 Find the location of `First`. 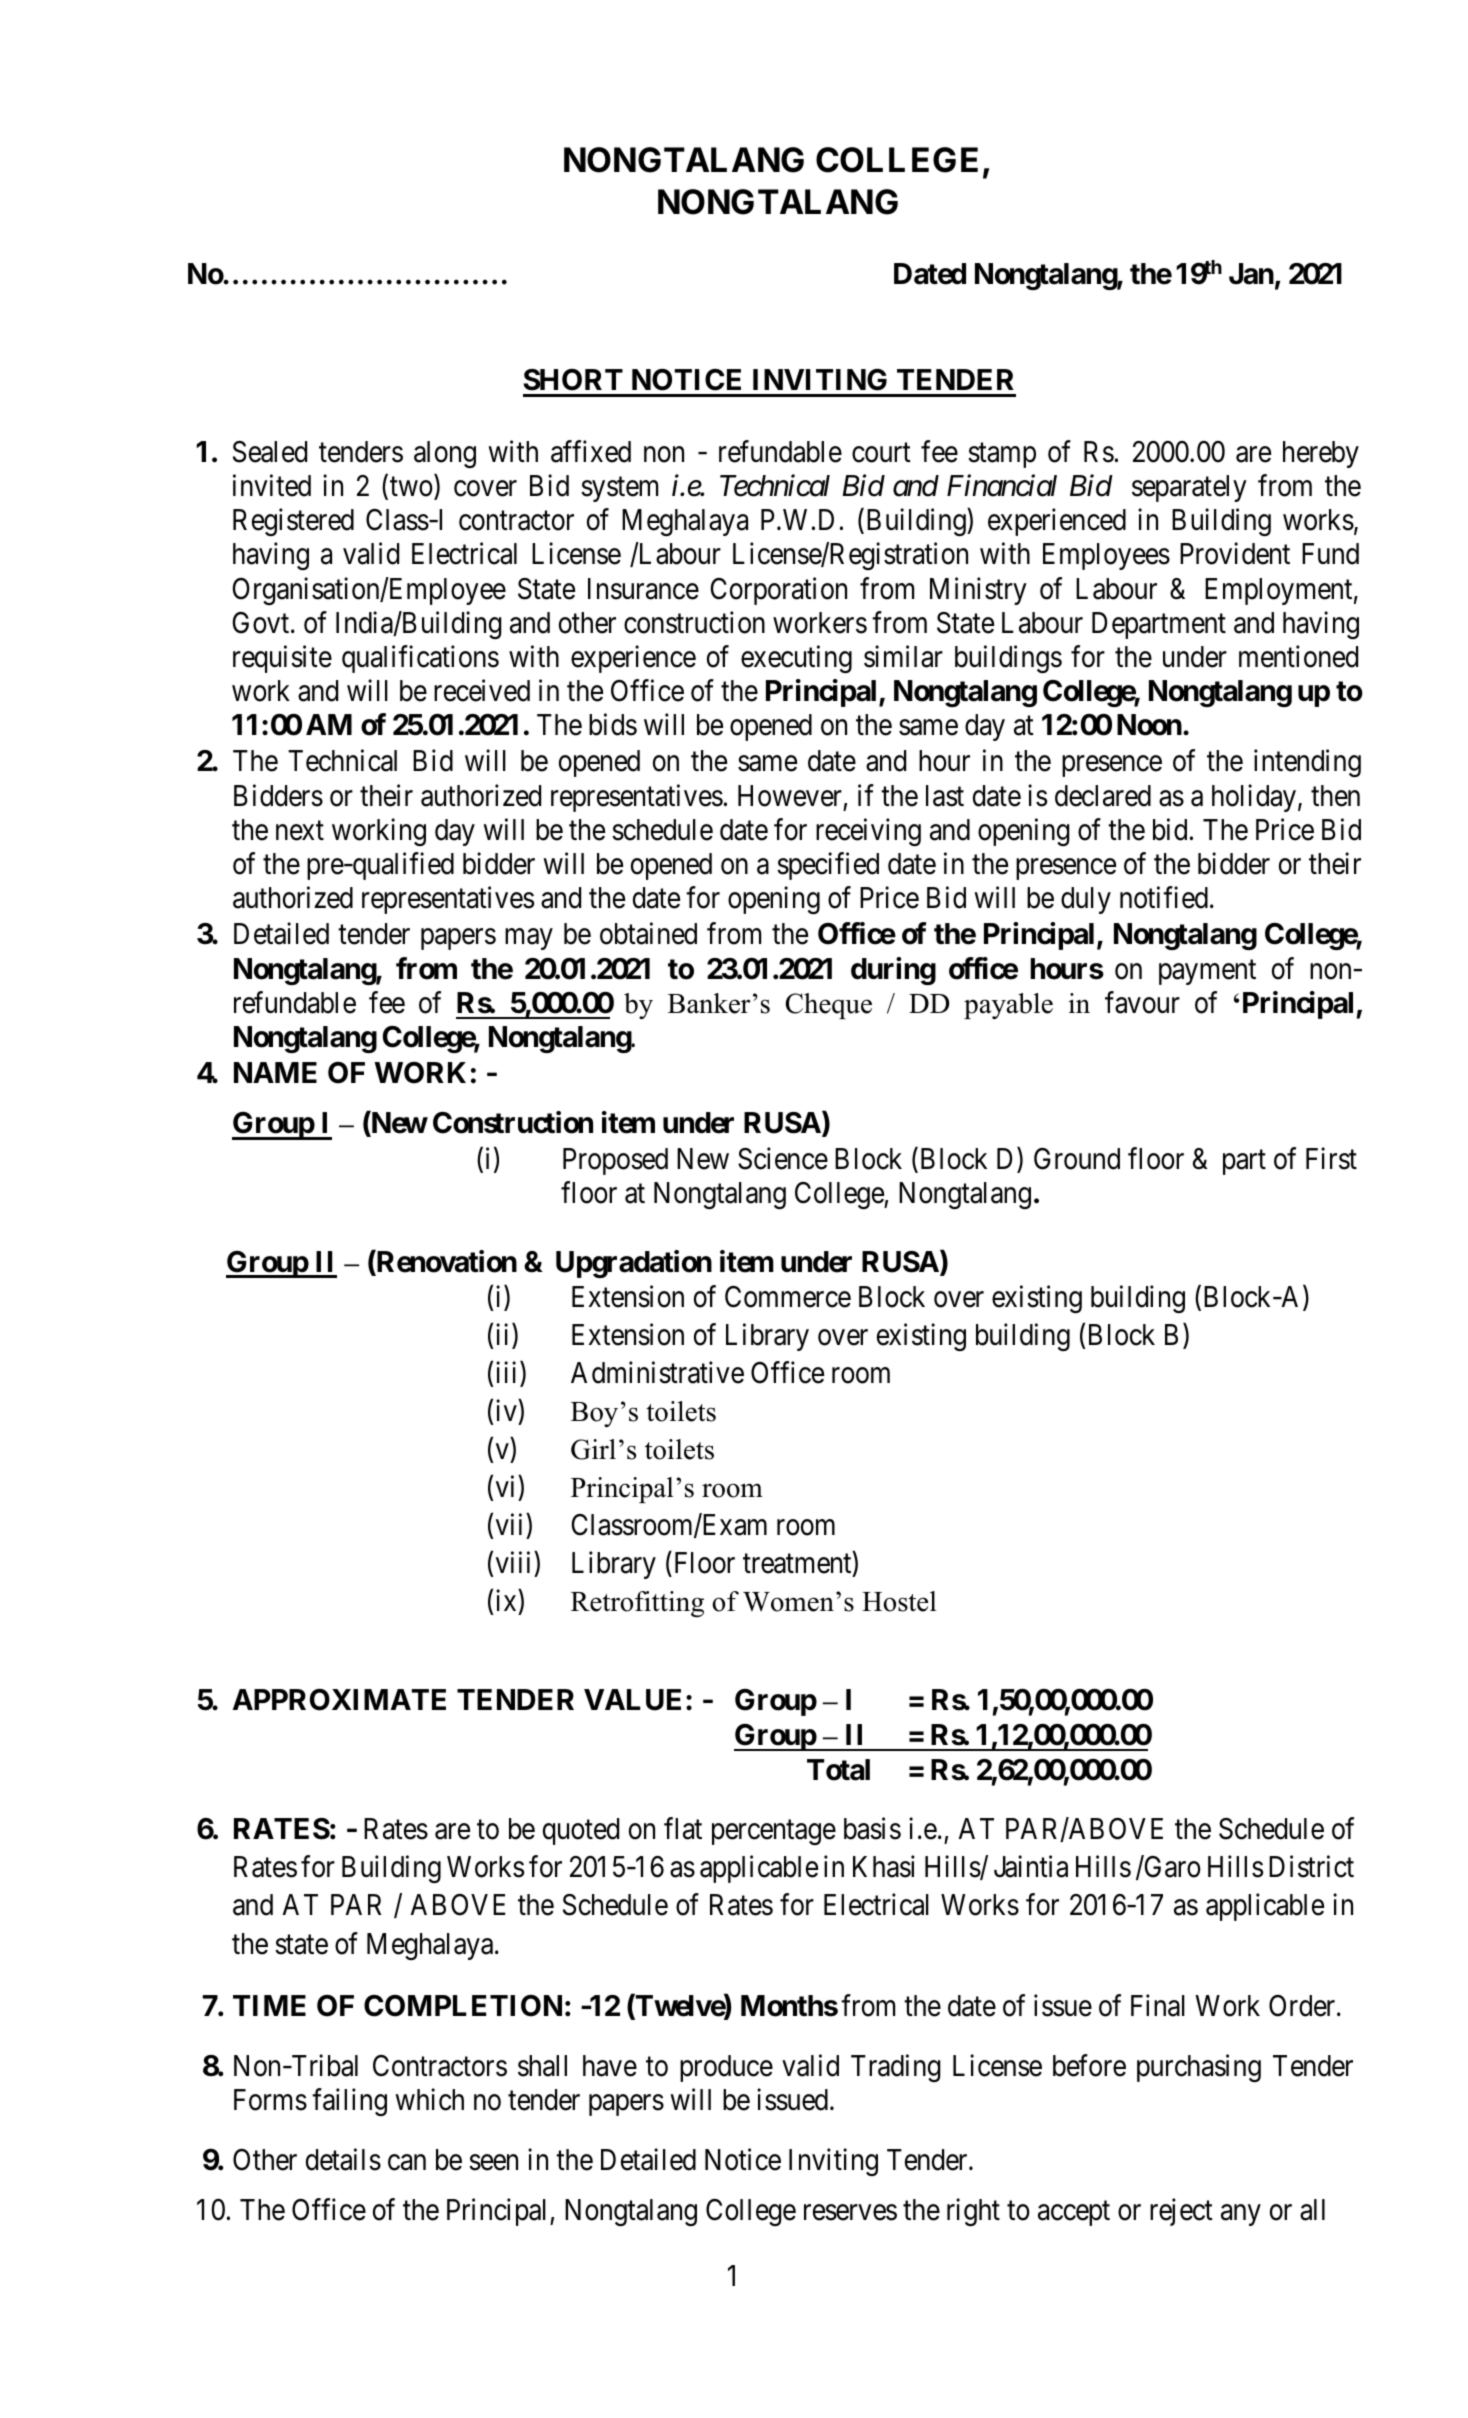

First is located at coordinates (1331, 1158).
